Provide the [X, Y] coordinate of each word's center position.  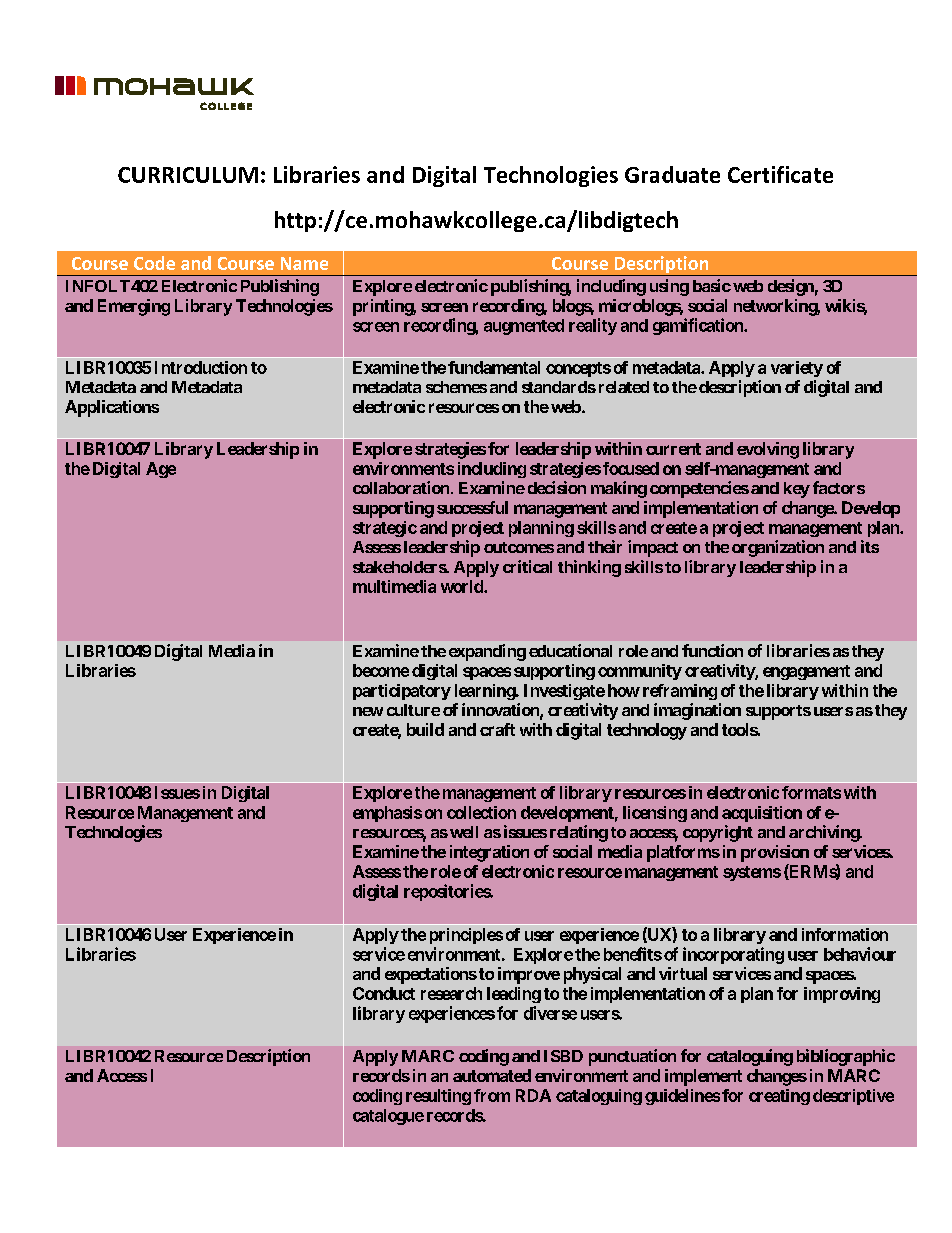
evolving [768, 450]
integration [489, 853]
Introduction [201, 367]
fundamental [494, 367]
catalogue [388, 1117]
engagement [806, 672]
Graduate [672, 174]
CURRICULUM [188, 175]
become [381, 670]
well [464, 832]
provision [775, 853]
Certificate [780, 174]
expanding [487, 652]
